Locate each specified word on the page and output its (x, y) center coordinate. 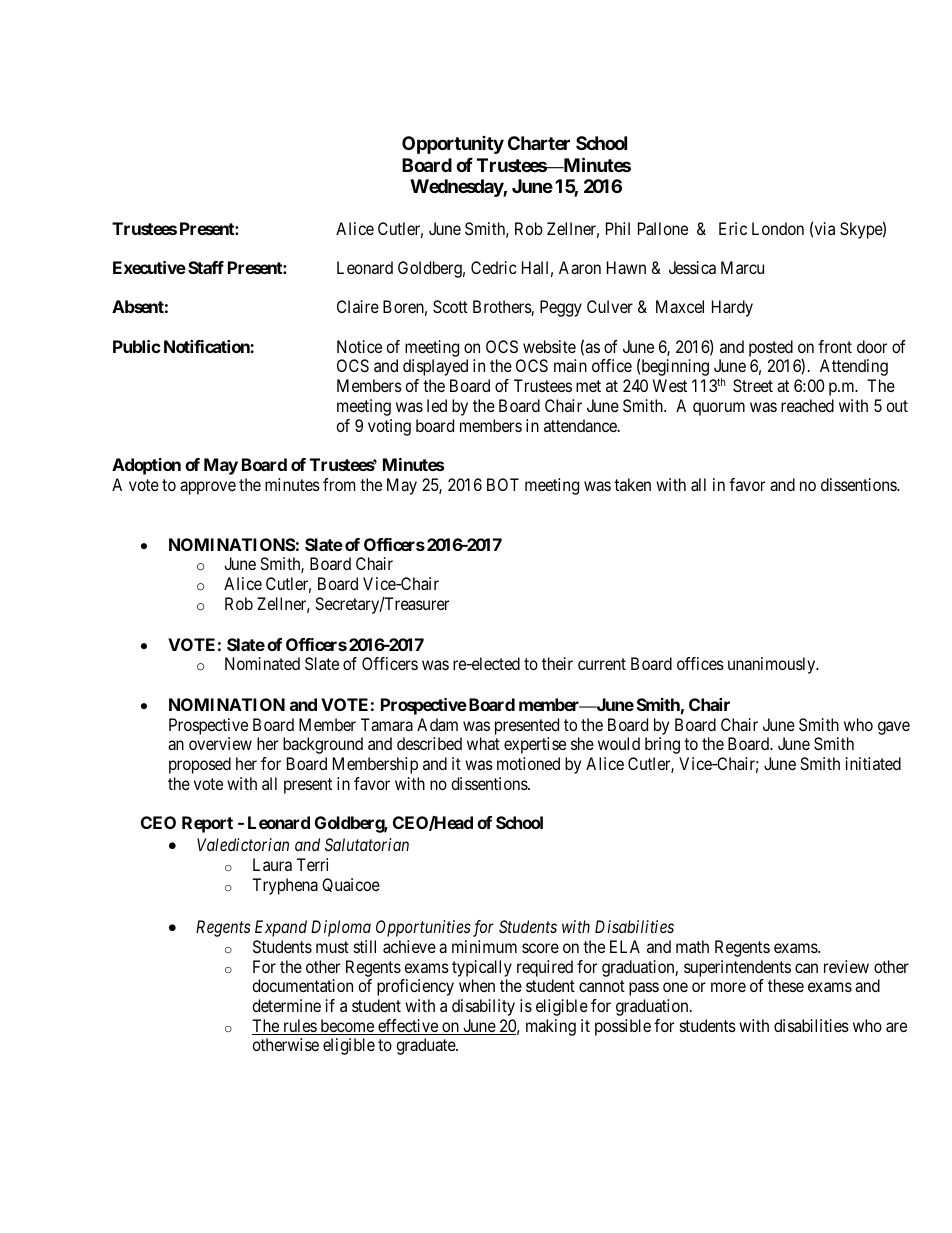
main (570, 365)
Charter (539, 143)
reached (807, 405)
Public (137, 346)
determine (286, 1005)
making (551, 1027)
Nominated (262, 663)
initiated (873, 763)
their (557, 663)
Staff (206, 267)
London (778, 228)
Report (207, 824)
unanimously (773, 665)
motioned (528, 763)
